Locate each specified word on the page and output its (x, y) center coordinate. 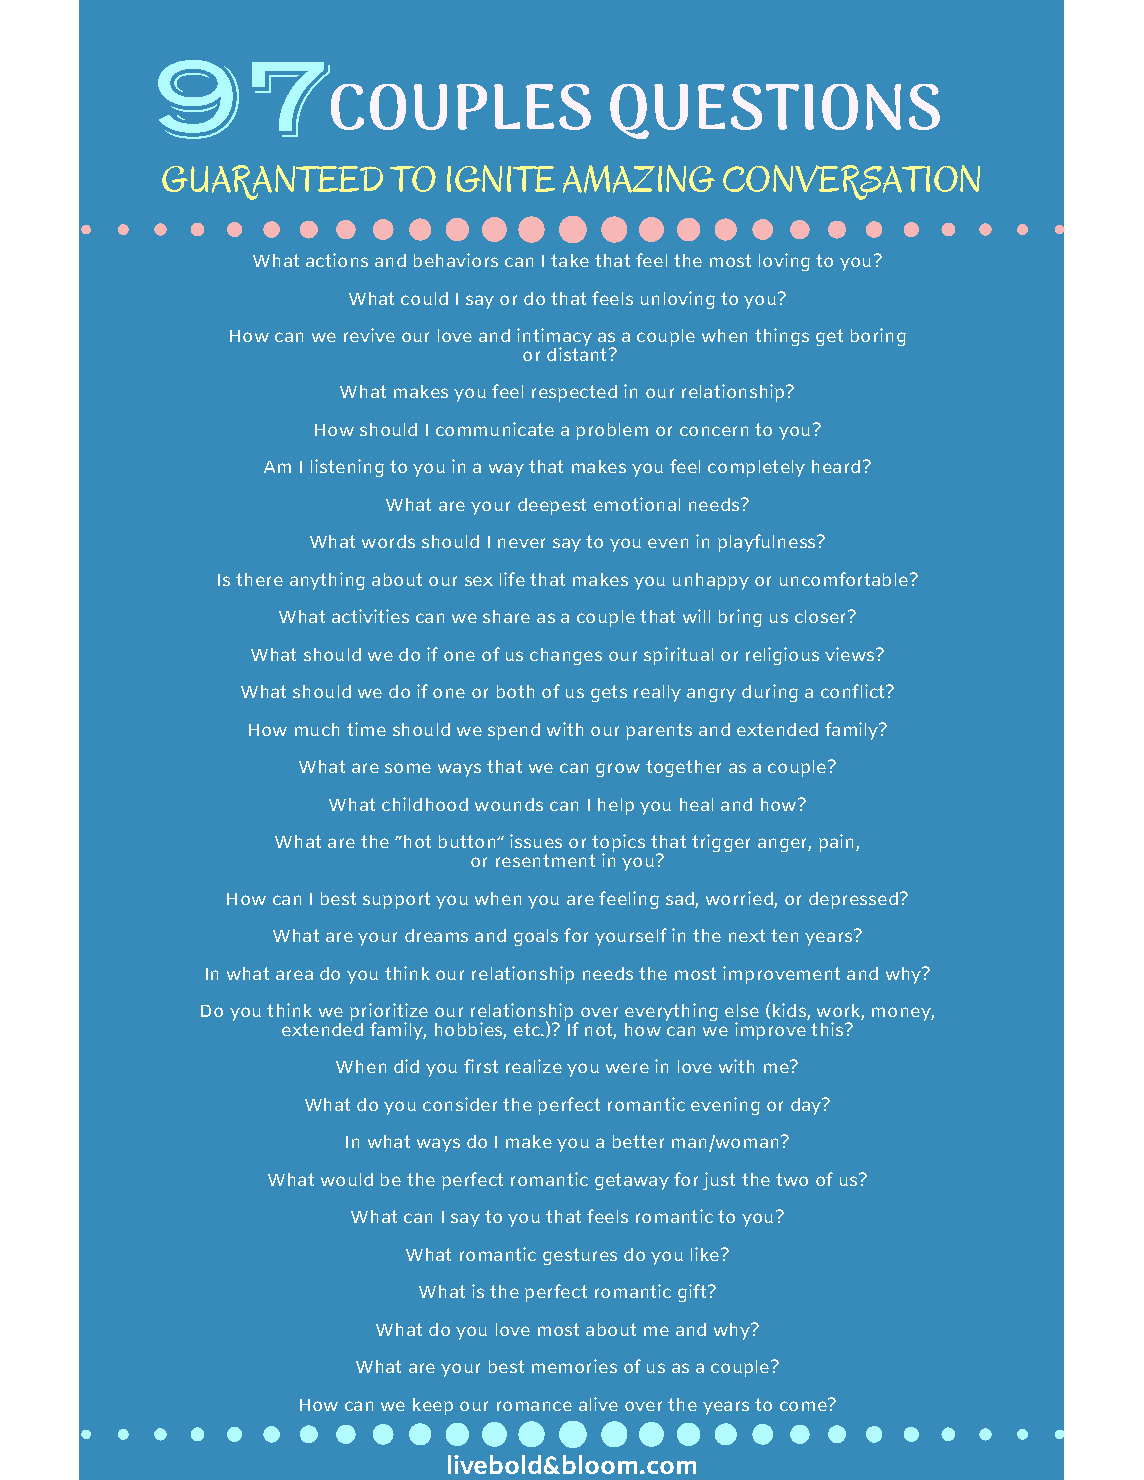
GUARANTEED (272, 182)
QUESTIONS (775, 111)
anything (327, 581)
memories (574, 1366)
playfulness (768, 543)
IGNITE (501, 178)
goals (536, 937)
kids (790, 1011)
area (294, 975)
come (804, 1405)
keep (433, 1406)
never (521, 543)
